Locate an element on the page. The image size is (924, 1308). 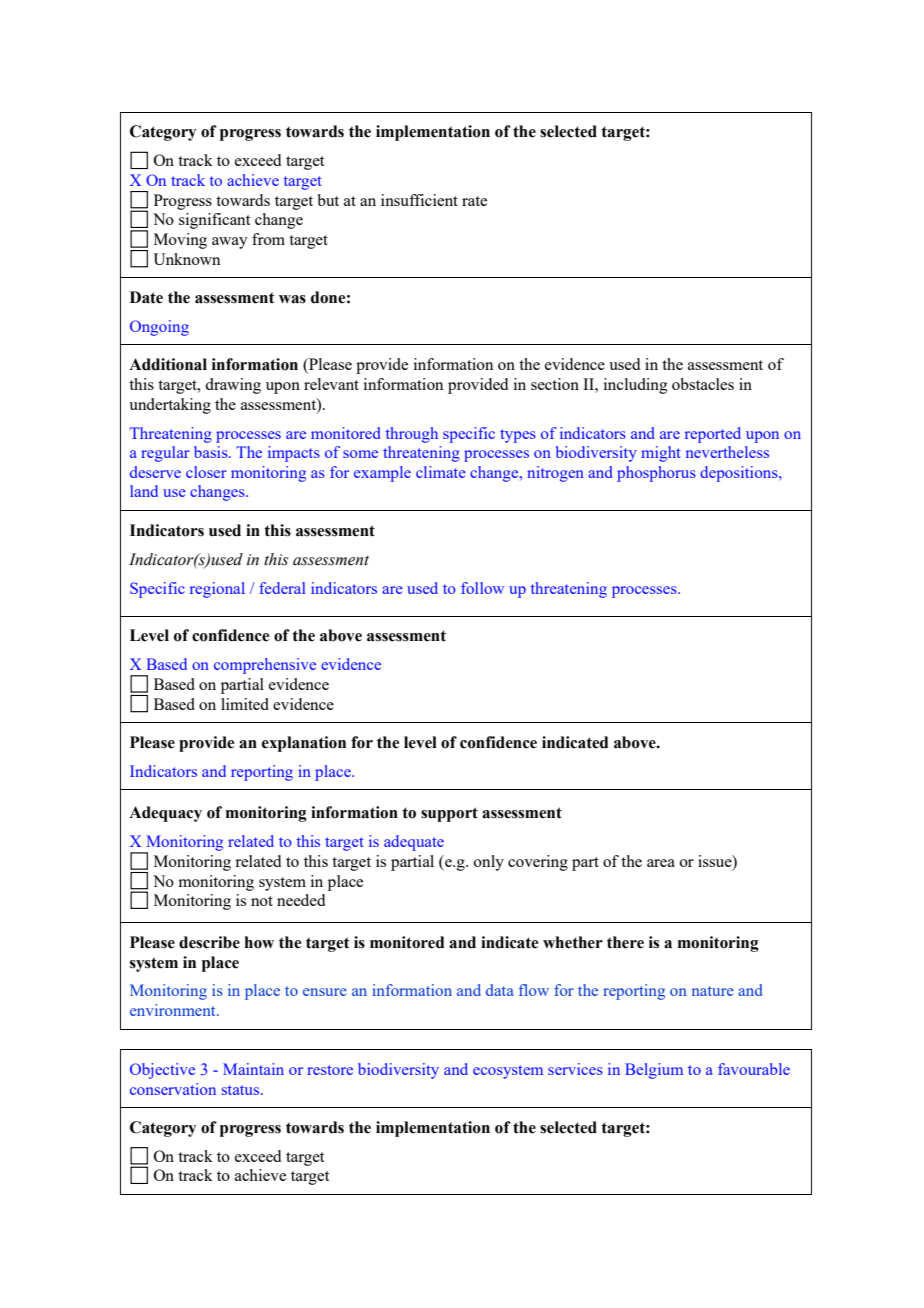
Maintain is located at coordinates (253, 1069).
